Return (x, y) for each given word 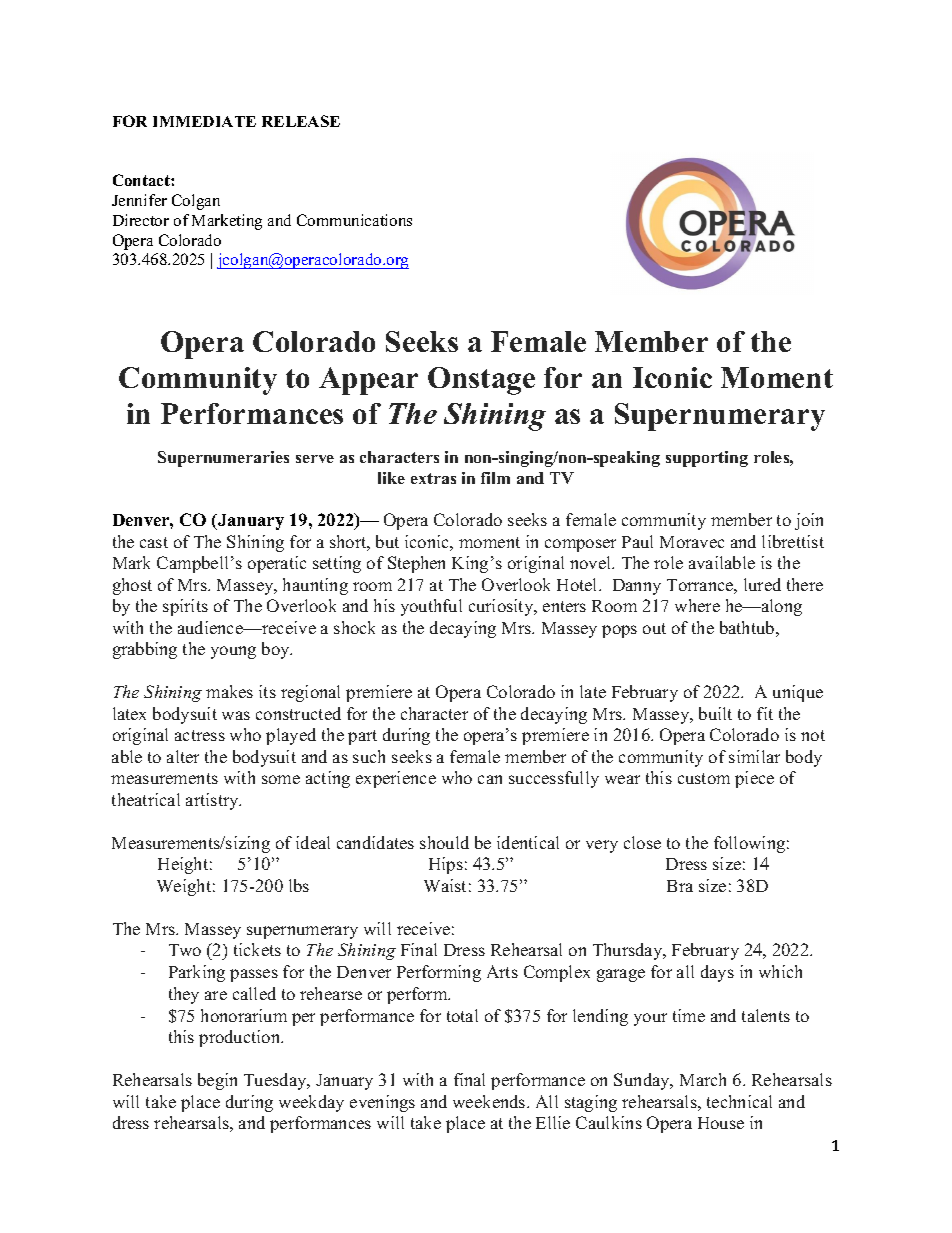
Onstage (481, 381)
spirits (185, 607)
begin (217, 1081)
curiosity (502, 607)
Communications (354, 220)
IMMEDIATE (204, 121)
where (697, 605)
